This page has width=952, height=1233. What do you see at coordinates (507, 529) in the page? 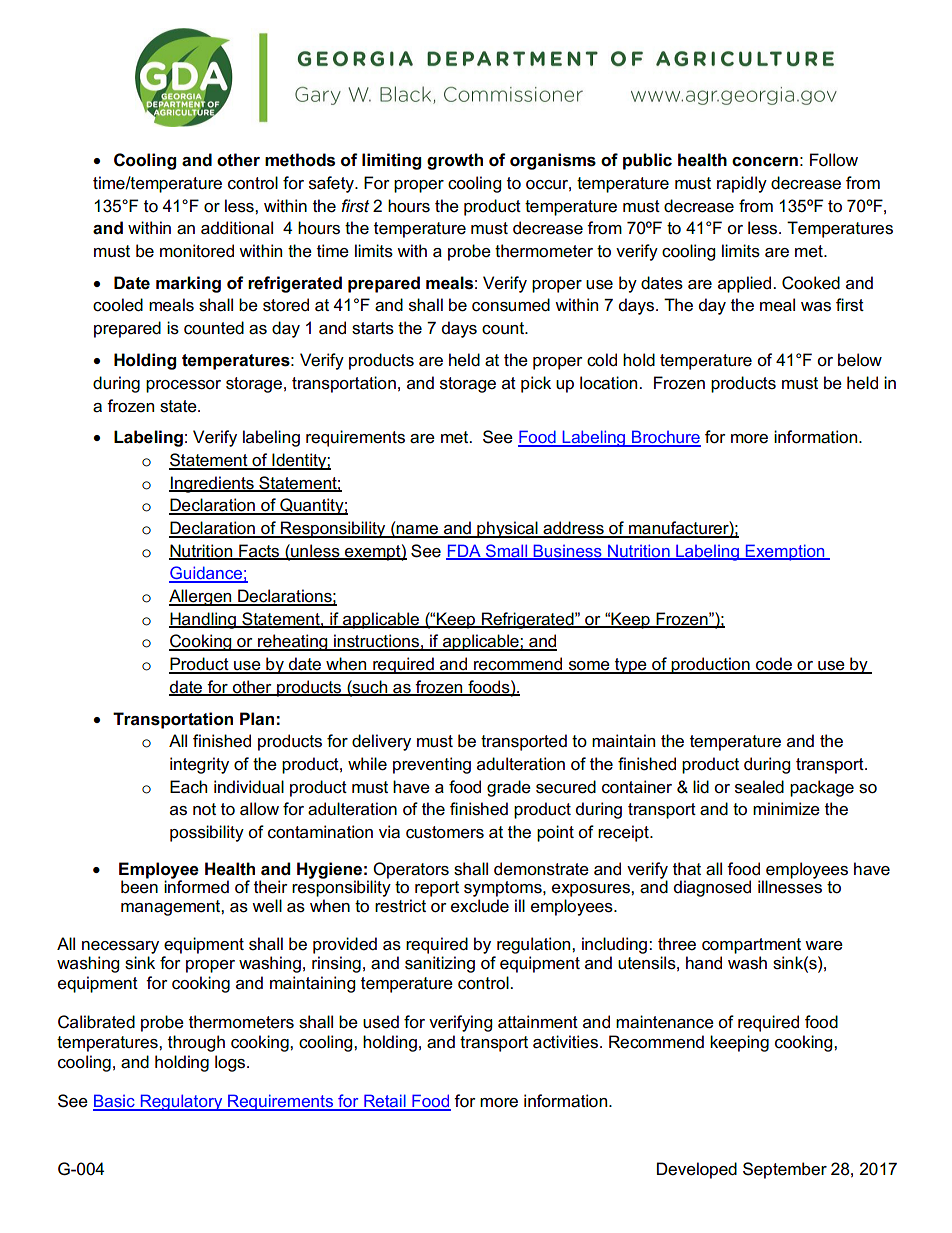
I see `physical` at bounding box center [507, 529].
